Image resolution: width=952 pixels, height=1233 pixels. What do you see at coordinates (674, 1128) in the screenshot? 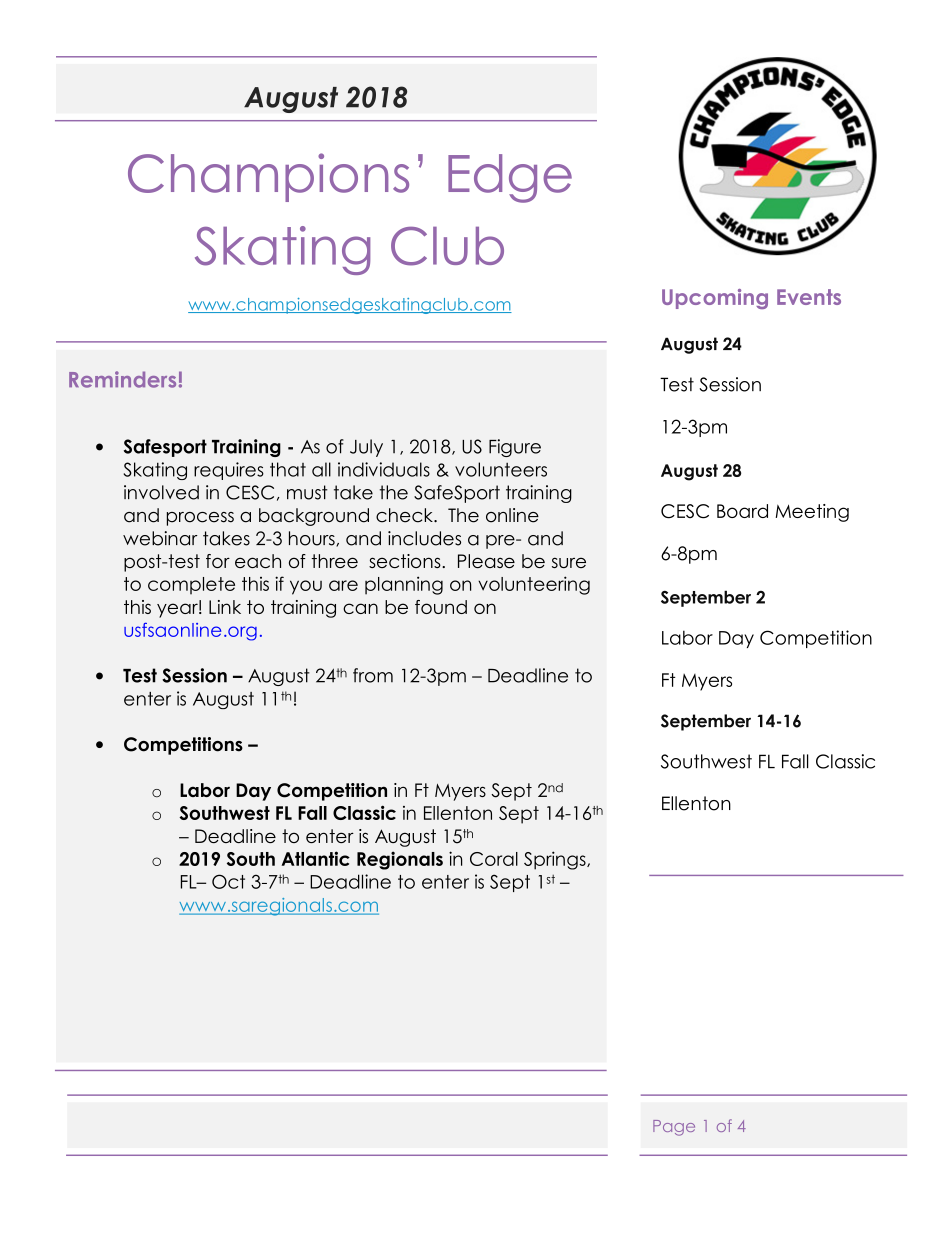
I see `Page` at bounding box center [674, 1128].
